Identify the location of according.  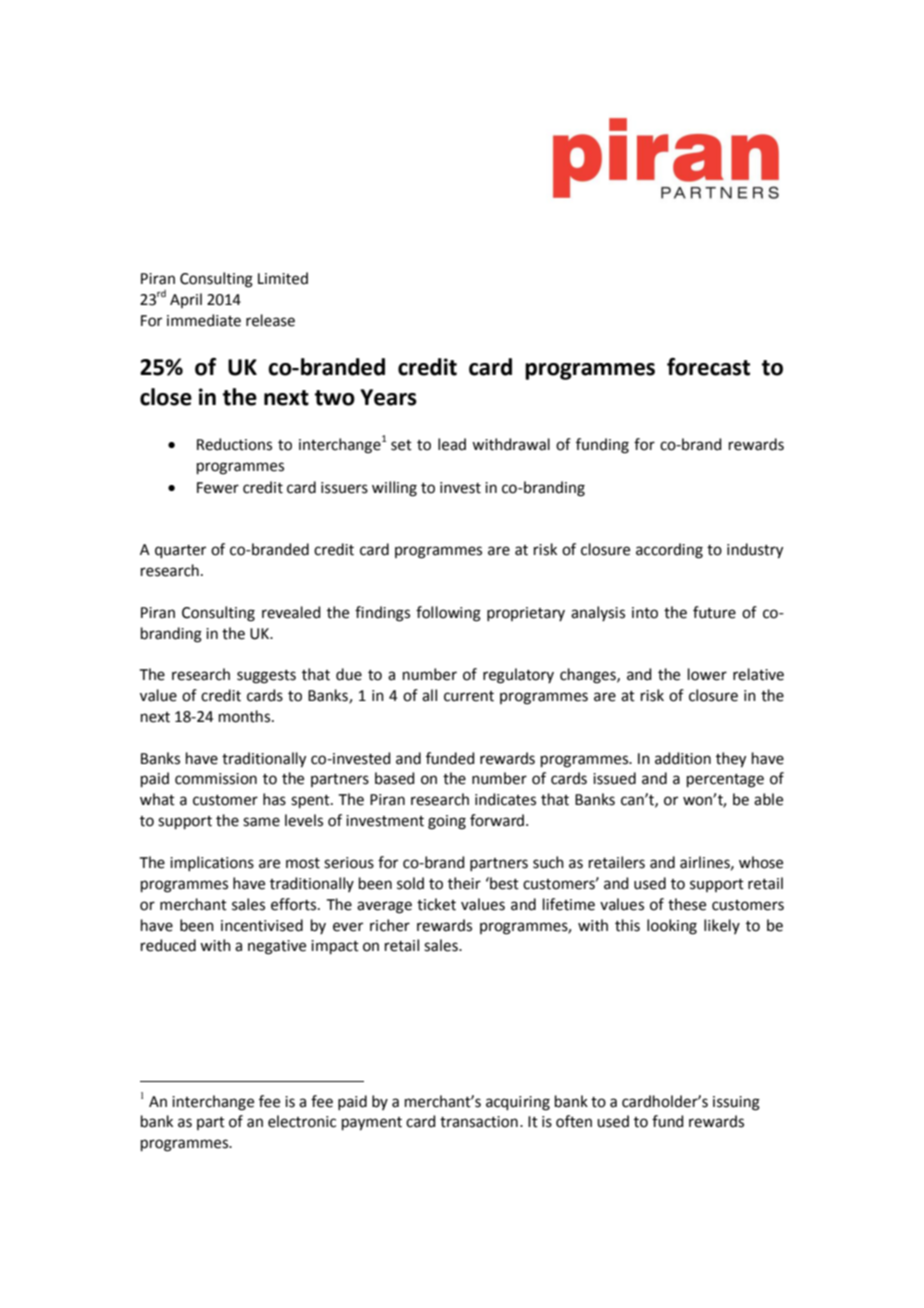
(669, 551).
